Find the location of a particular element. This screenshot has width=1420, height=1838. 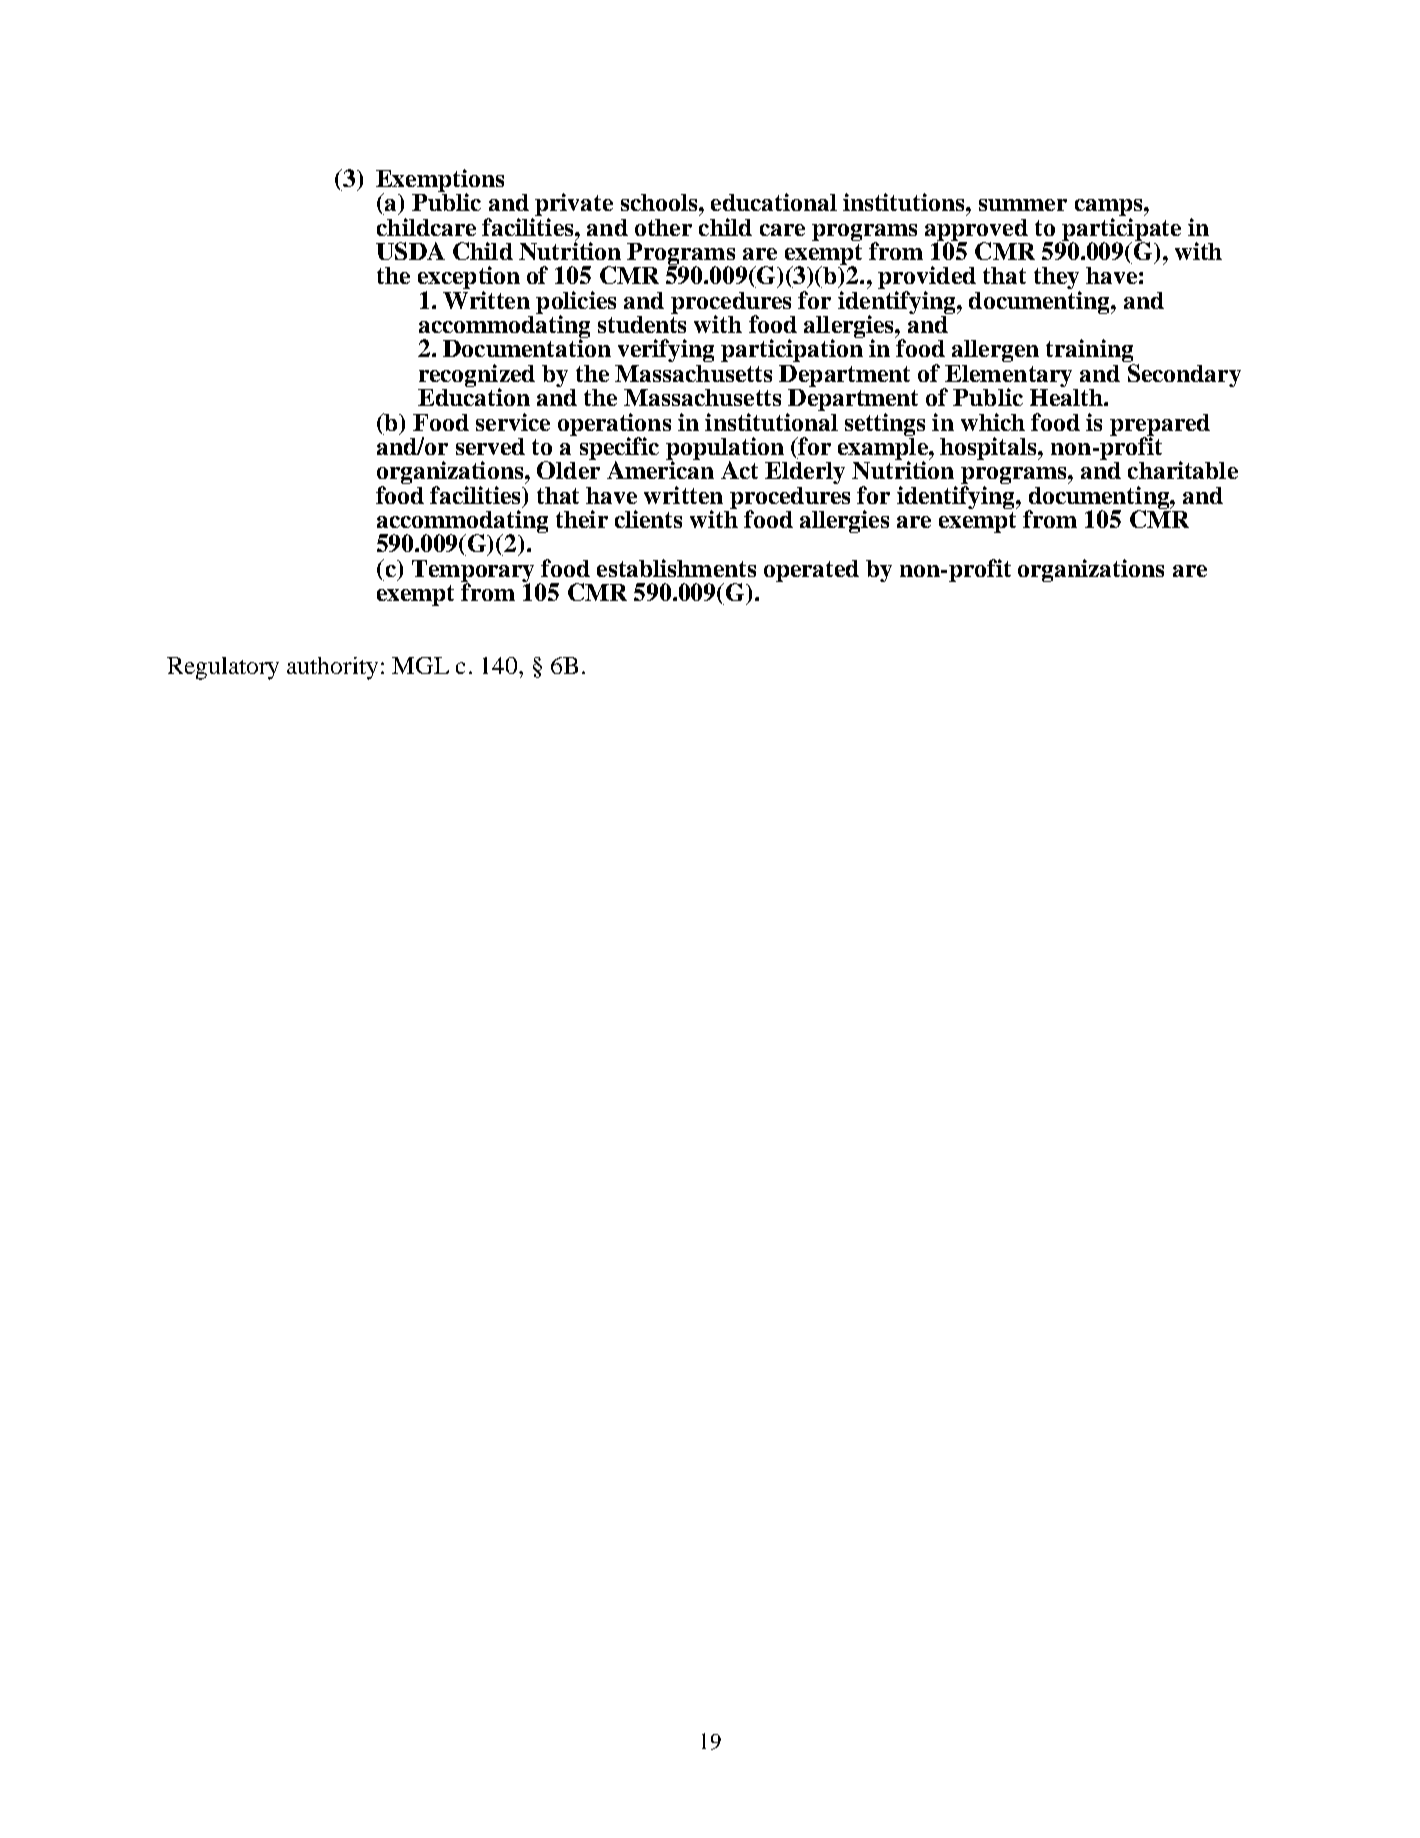

summer is located at coordinates (1023, 205).
